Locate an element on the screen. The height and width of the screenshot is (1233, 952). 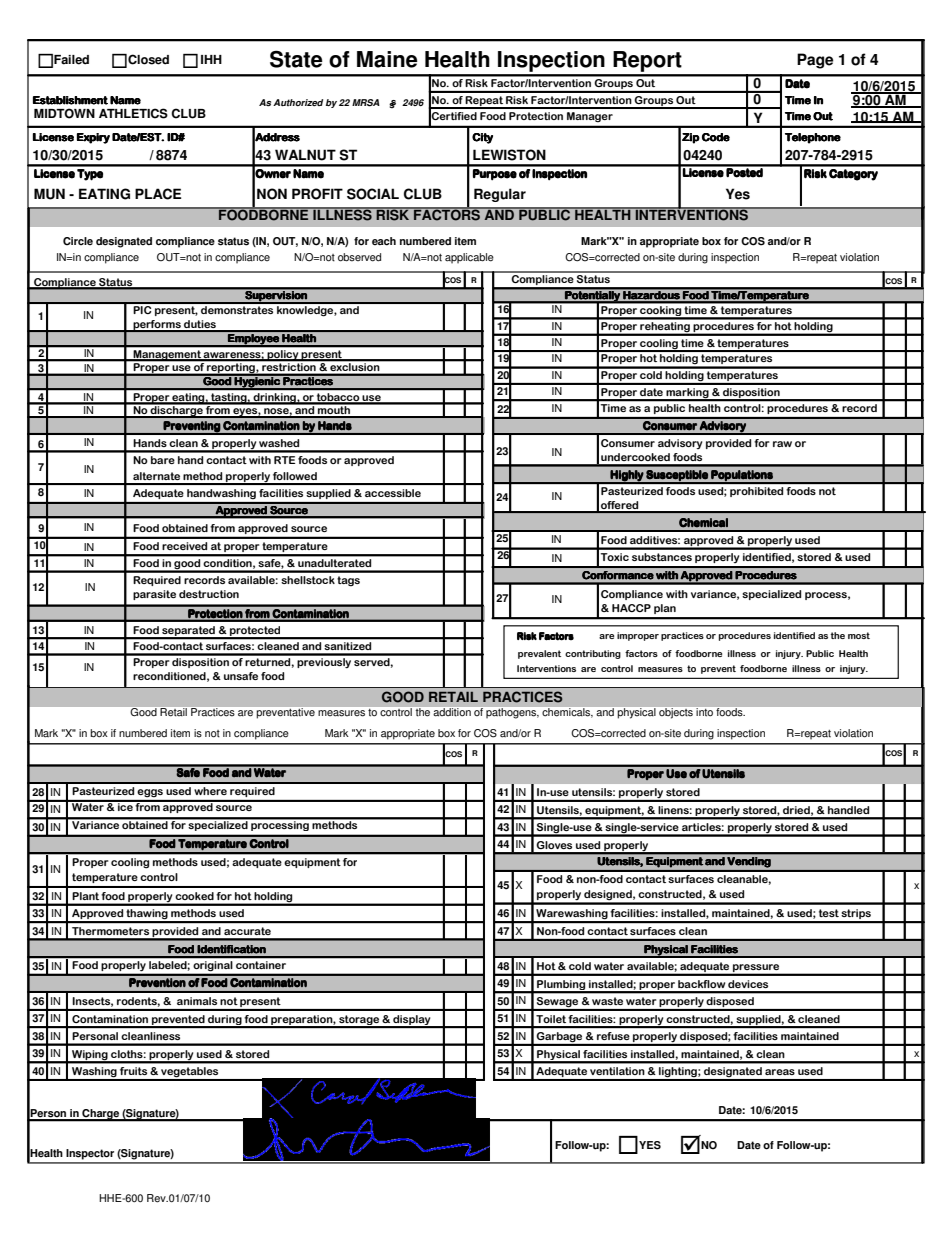
addition is located at coordinates (452, 712).
